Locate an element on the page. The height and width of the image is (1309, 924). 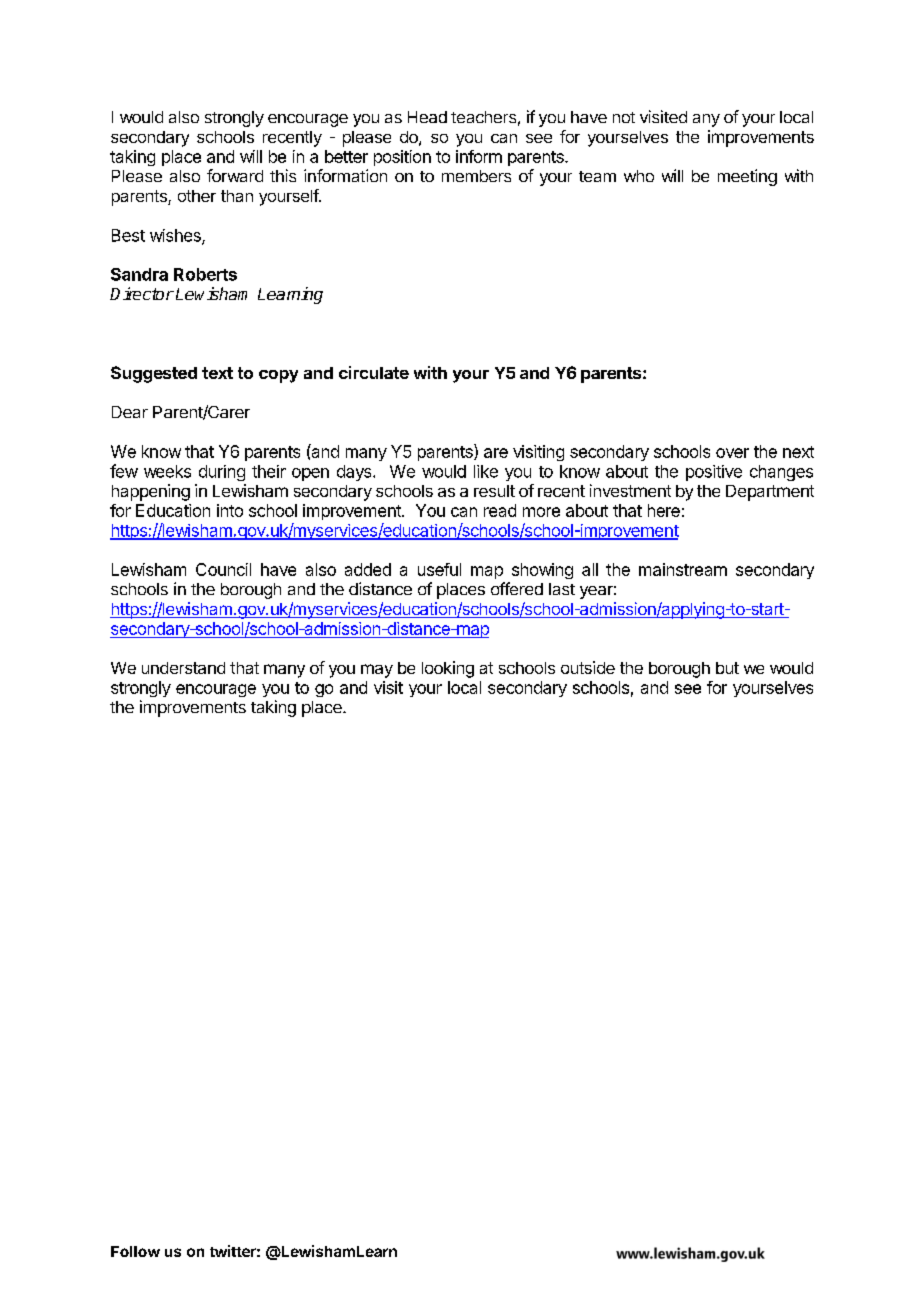
Follow is located at coordinates (135, 1251).
